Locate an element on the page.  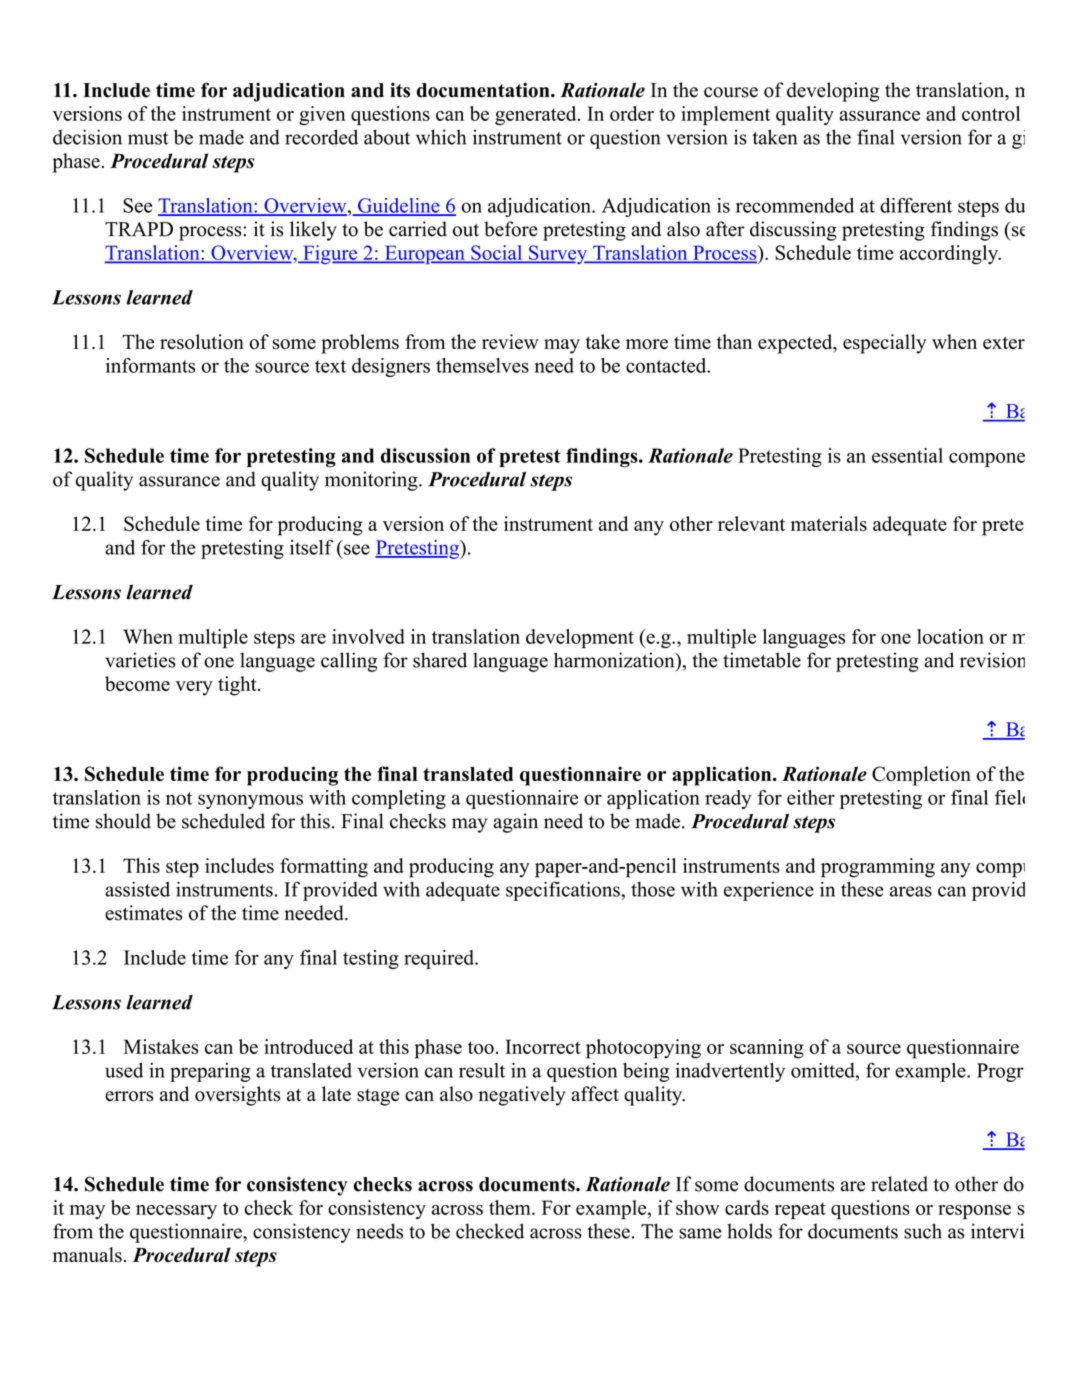
itself is located at coordinates (311, 547).
